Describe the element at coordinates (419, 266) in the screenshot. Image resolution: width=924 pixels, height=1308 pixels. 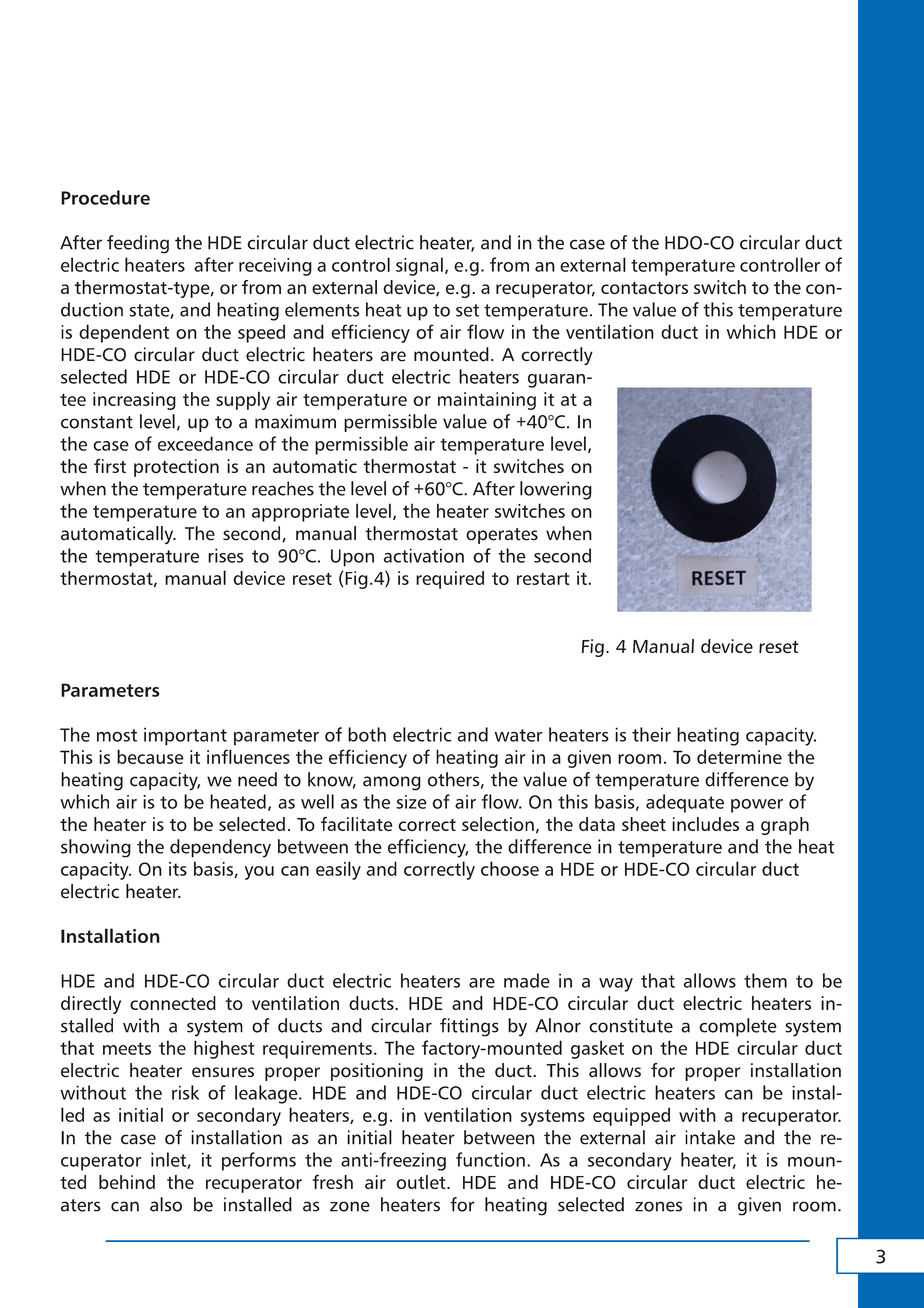
I see `signal` at that location.
